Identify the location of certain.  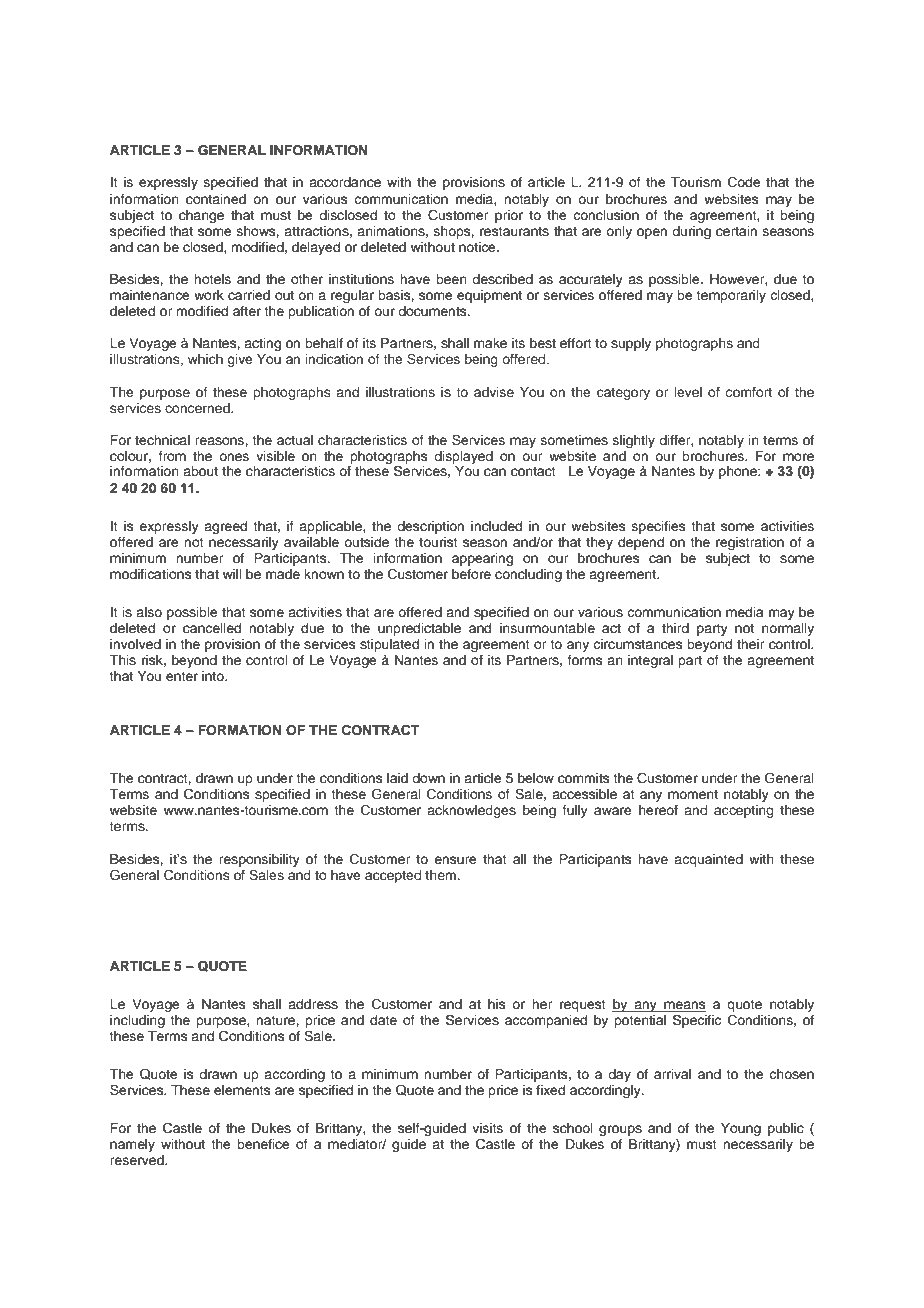
(736, 231).
